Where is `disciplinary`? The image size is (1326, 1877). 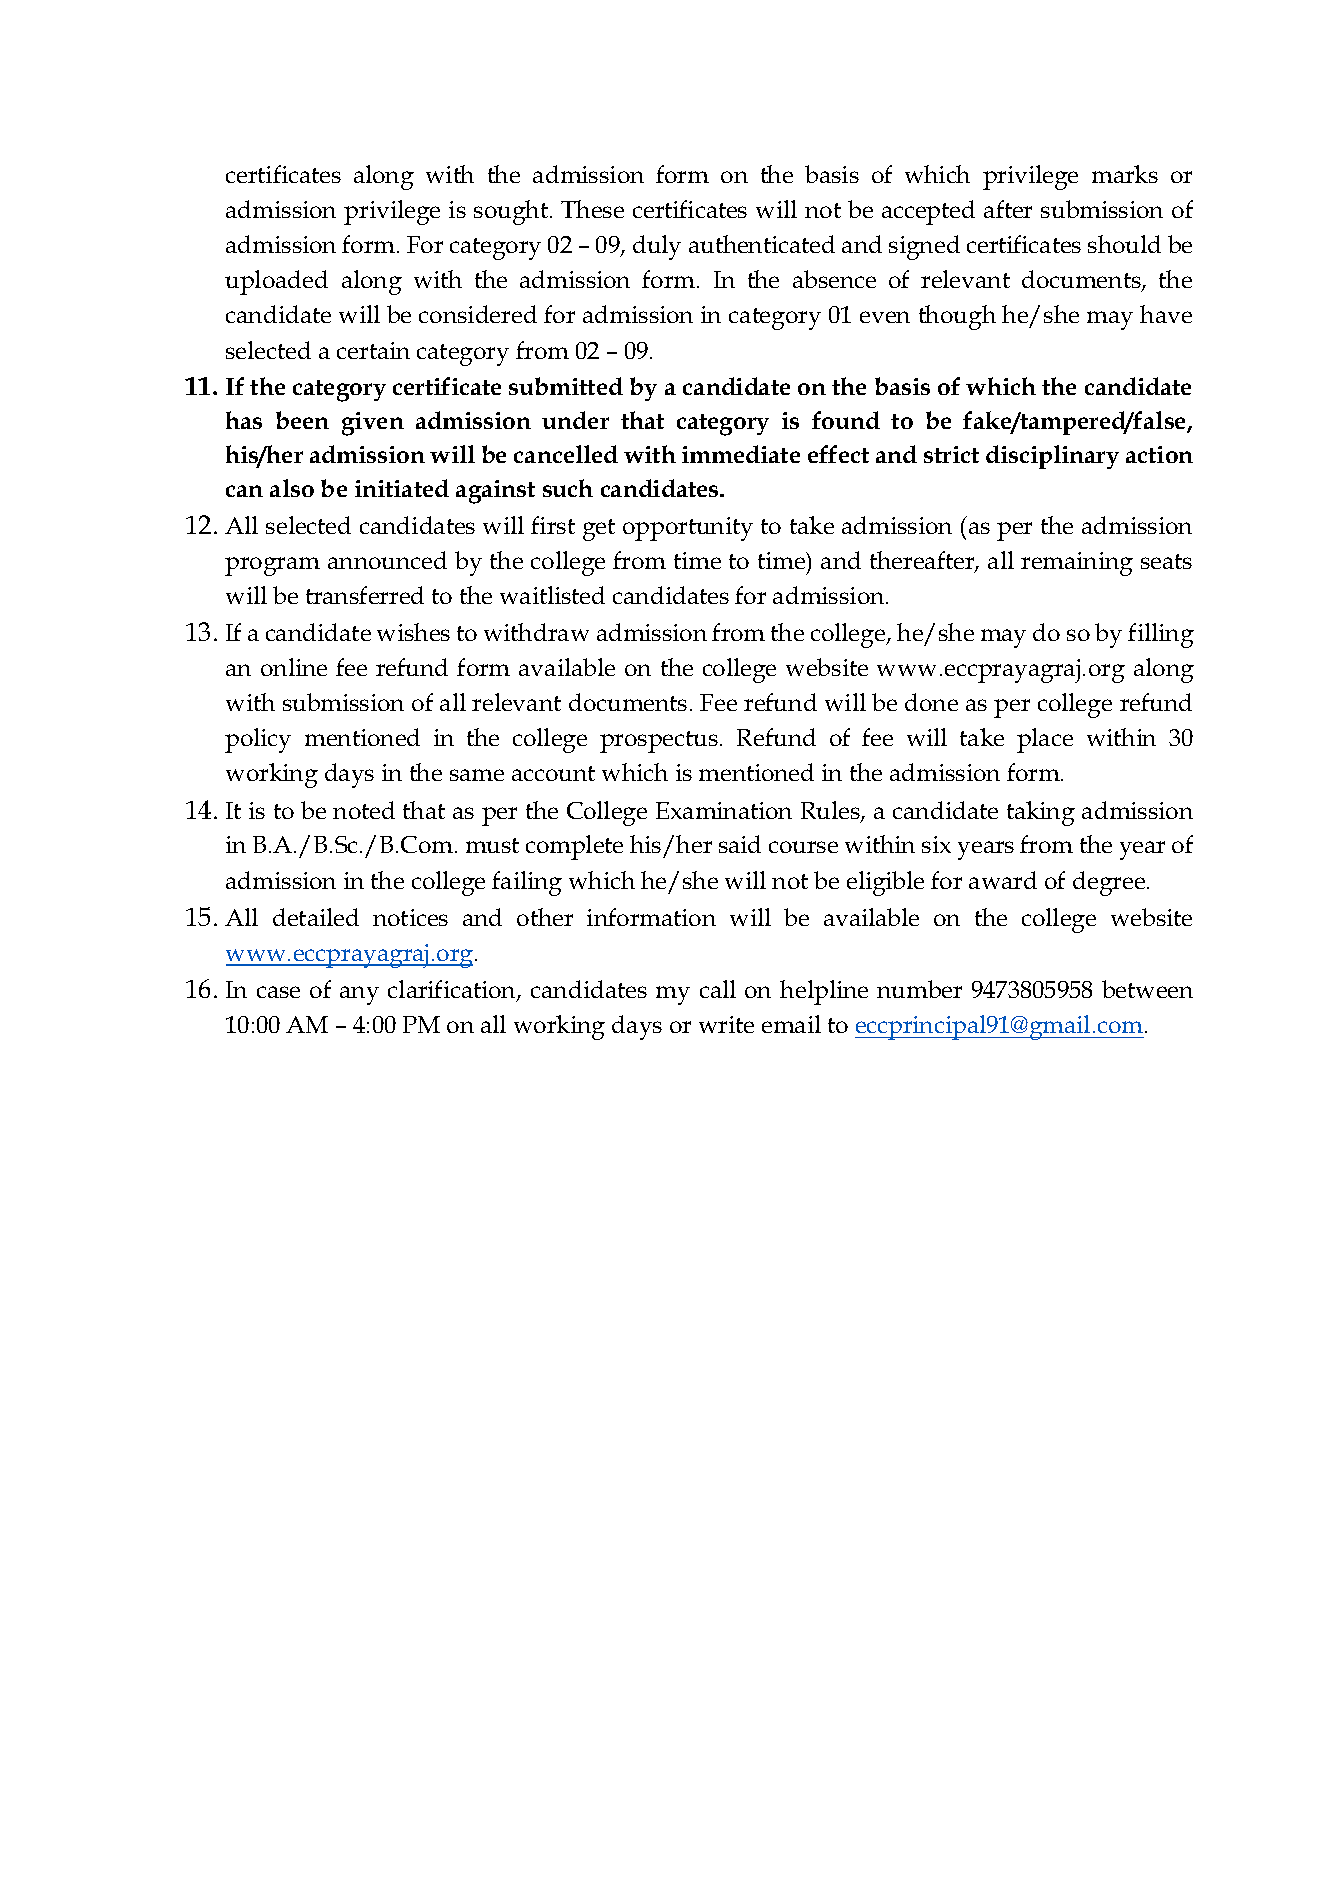
disciplinary is located at coordinates (1052, 457).
